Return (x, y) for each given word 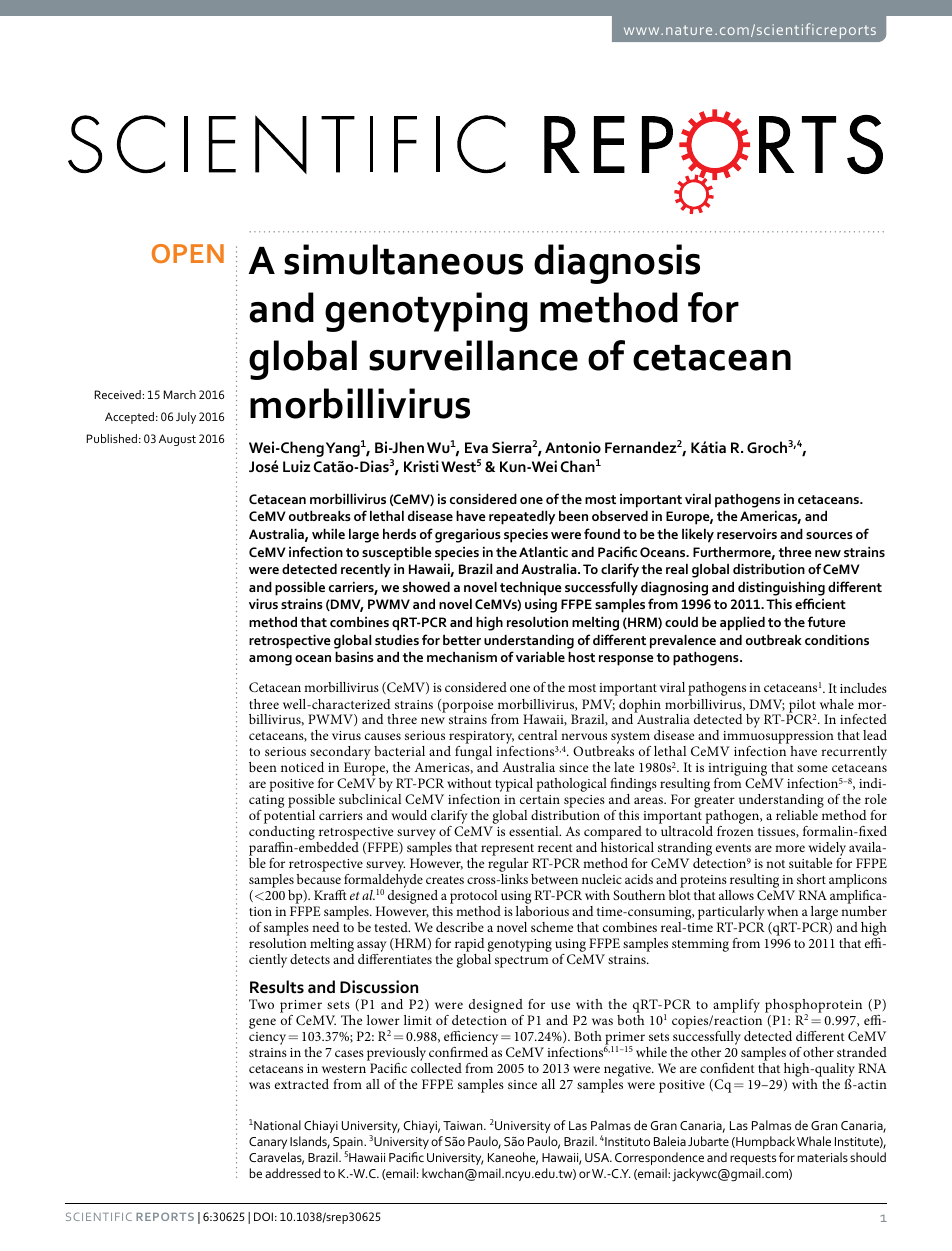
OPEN (188, 253)
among (270, 660)
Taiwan (464, 1125)
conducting (283, 834)
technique (531, 589)
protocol (475, 898)
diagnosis (617, 264)
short (811, 879)
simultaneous (403, 259)
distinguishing (781, 589)
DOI (263, 1216)
